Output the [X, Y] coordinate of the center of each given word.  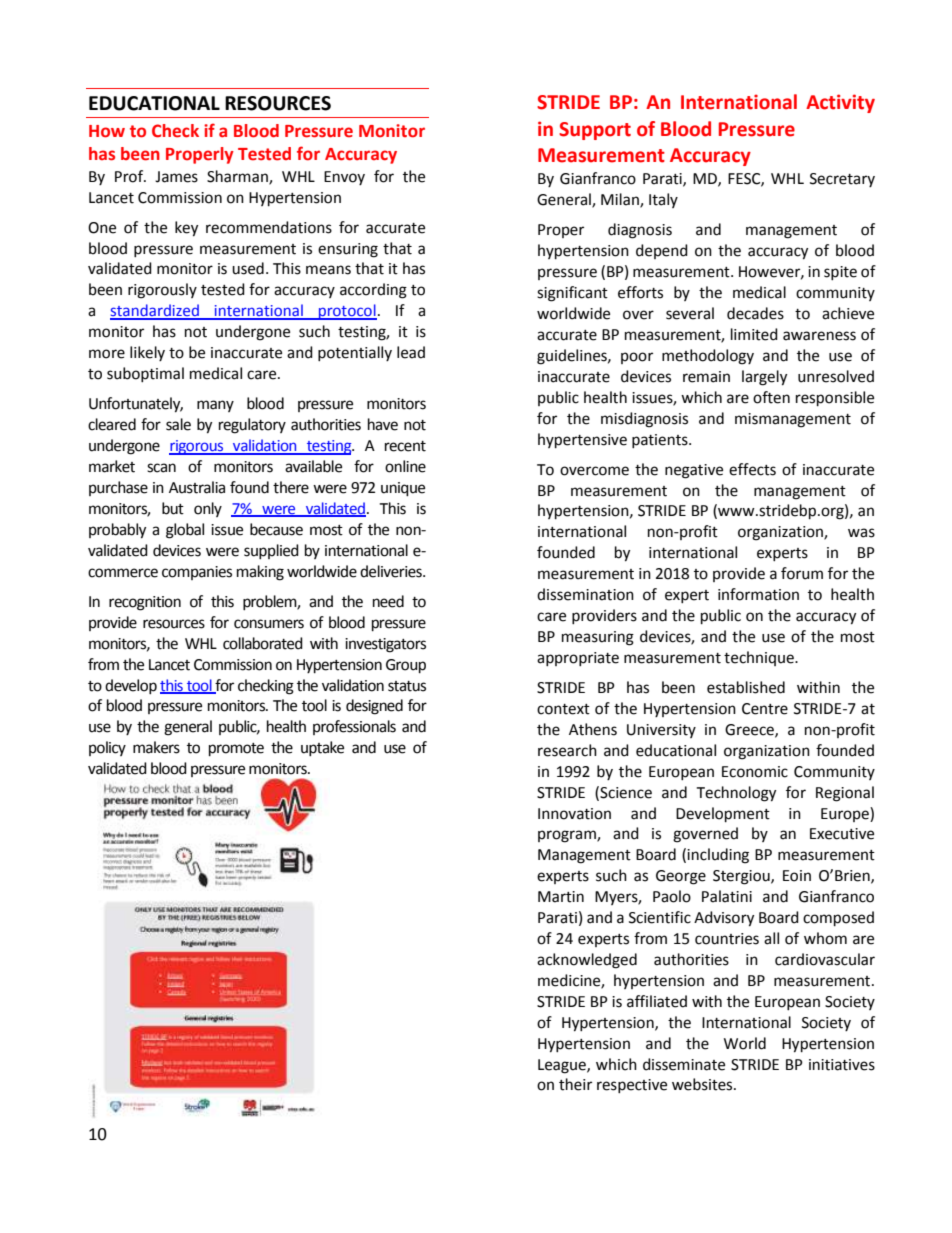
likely [147, 353]
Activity [840, 103]
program [568, 836]
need [388, 601]
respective [632, 1086]
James [176, 177]
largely [764, 378]
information [758, 594]
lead [411, 352]
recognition [145, 603]
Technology [736, 794]
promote [236, 750]
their [575, 1084]
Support [595, 131]
